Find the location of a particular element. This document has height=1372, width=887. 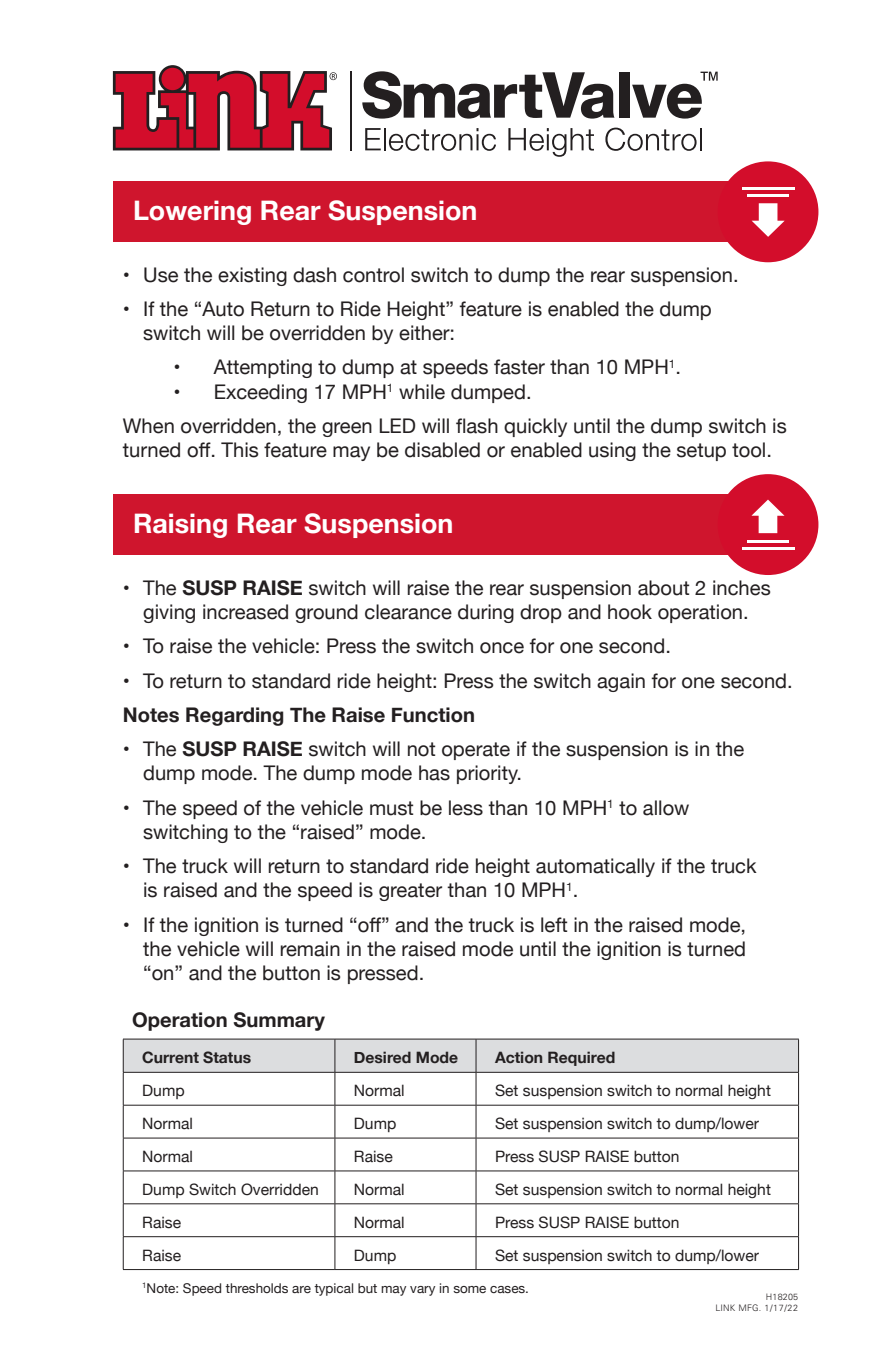

about is located at coordinates (663, 588).
